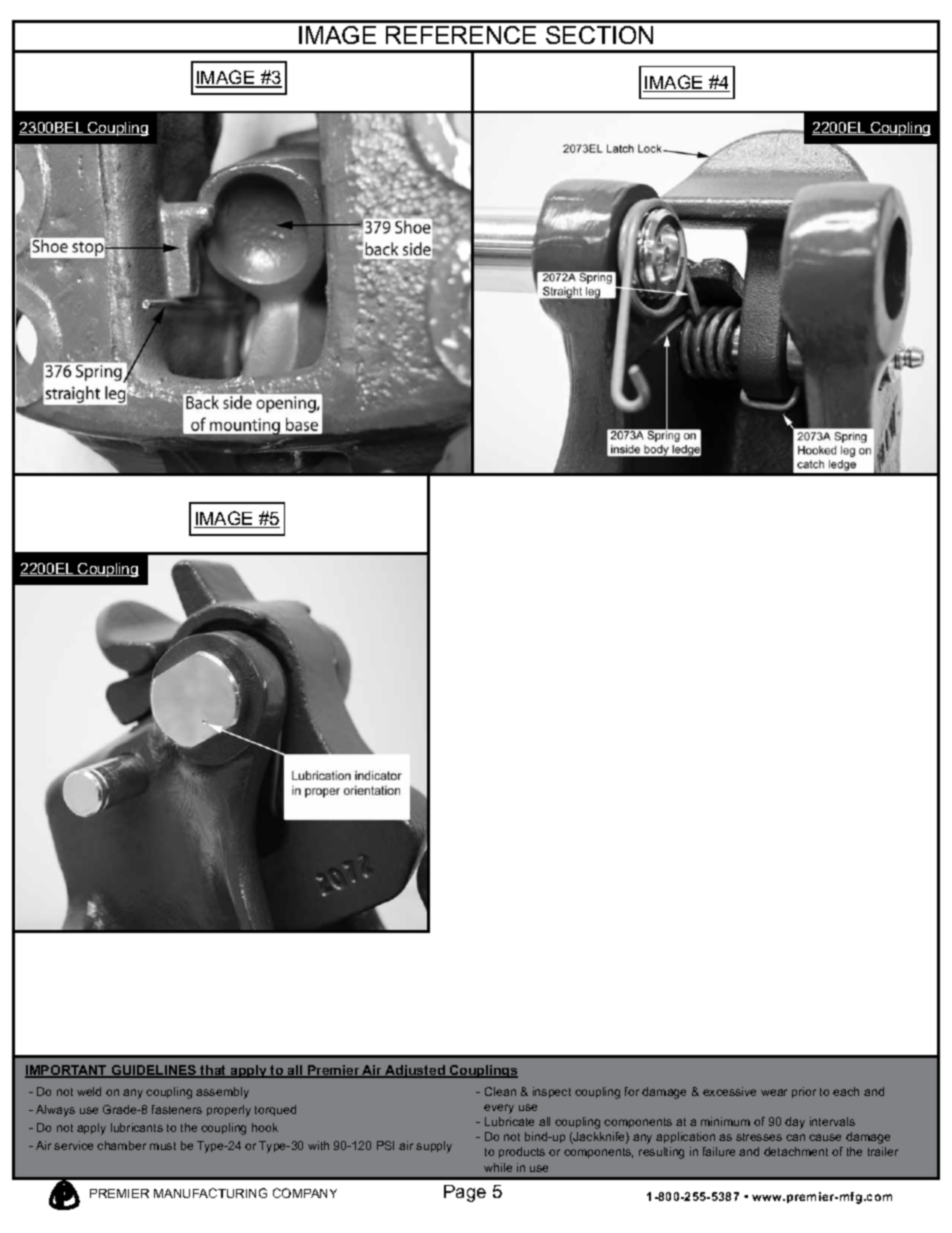 Image resolution: width=952 pixels, height=1233 pixels. Describe the element at coordinates (774, 1092) in the document. I see `wear` at that location.
